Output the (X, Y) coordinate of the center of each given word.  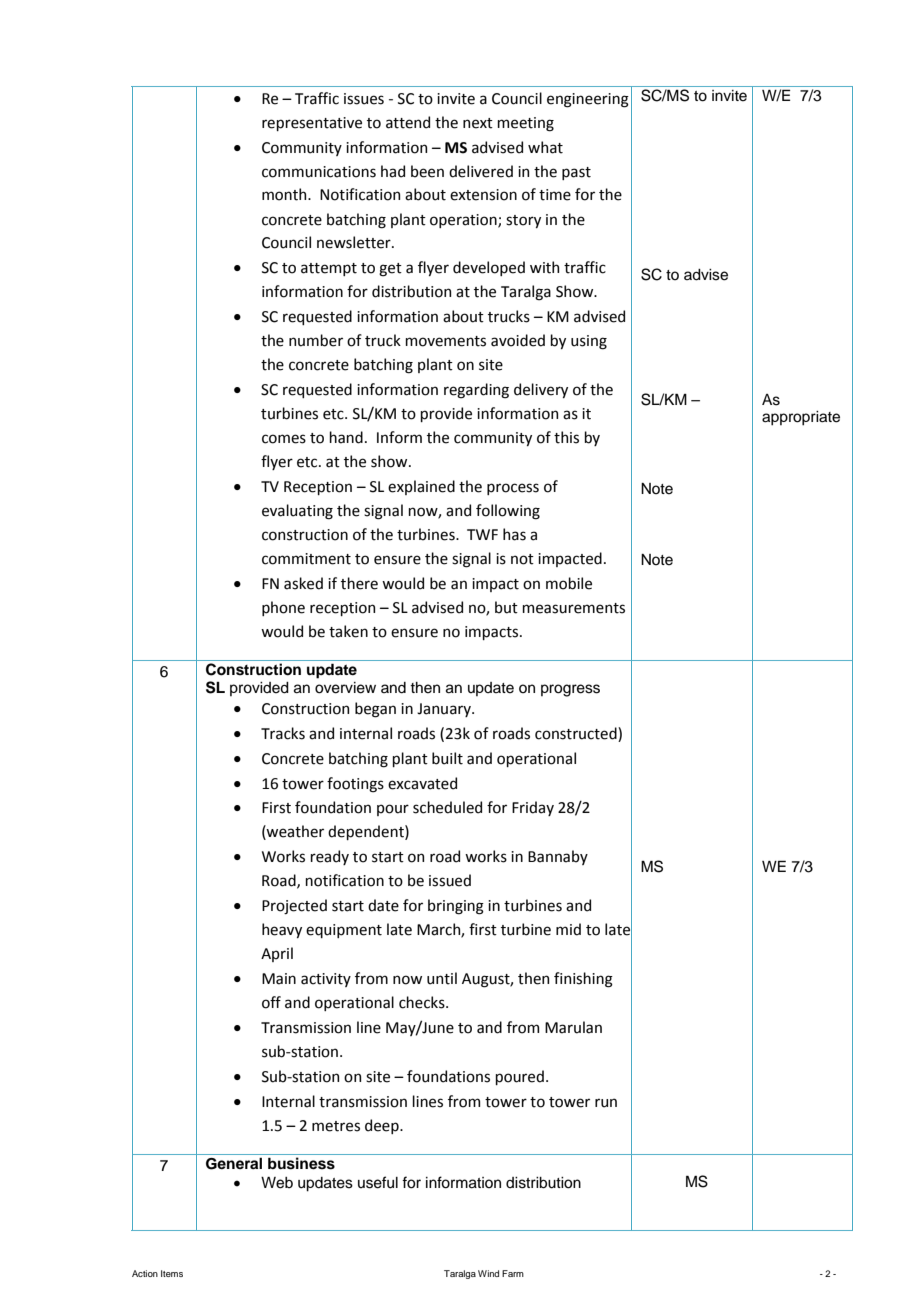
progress (570, 690)
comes (284, 439)
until (442, 978)
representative (312, 124)
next (478, 123)
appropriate (801, 418)
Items (172, 1273)
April (277, 954)
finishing (583, 980)
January (445, 710)
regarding (476, 391)
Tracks (283, 733)
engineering (588, 100)
